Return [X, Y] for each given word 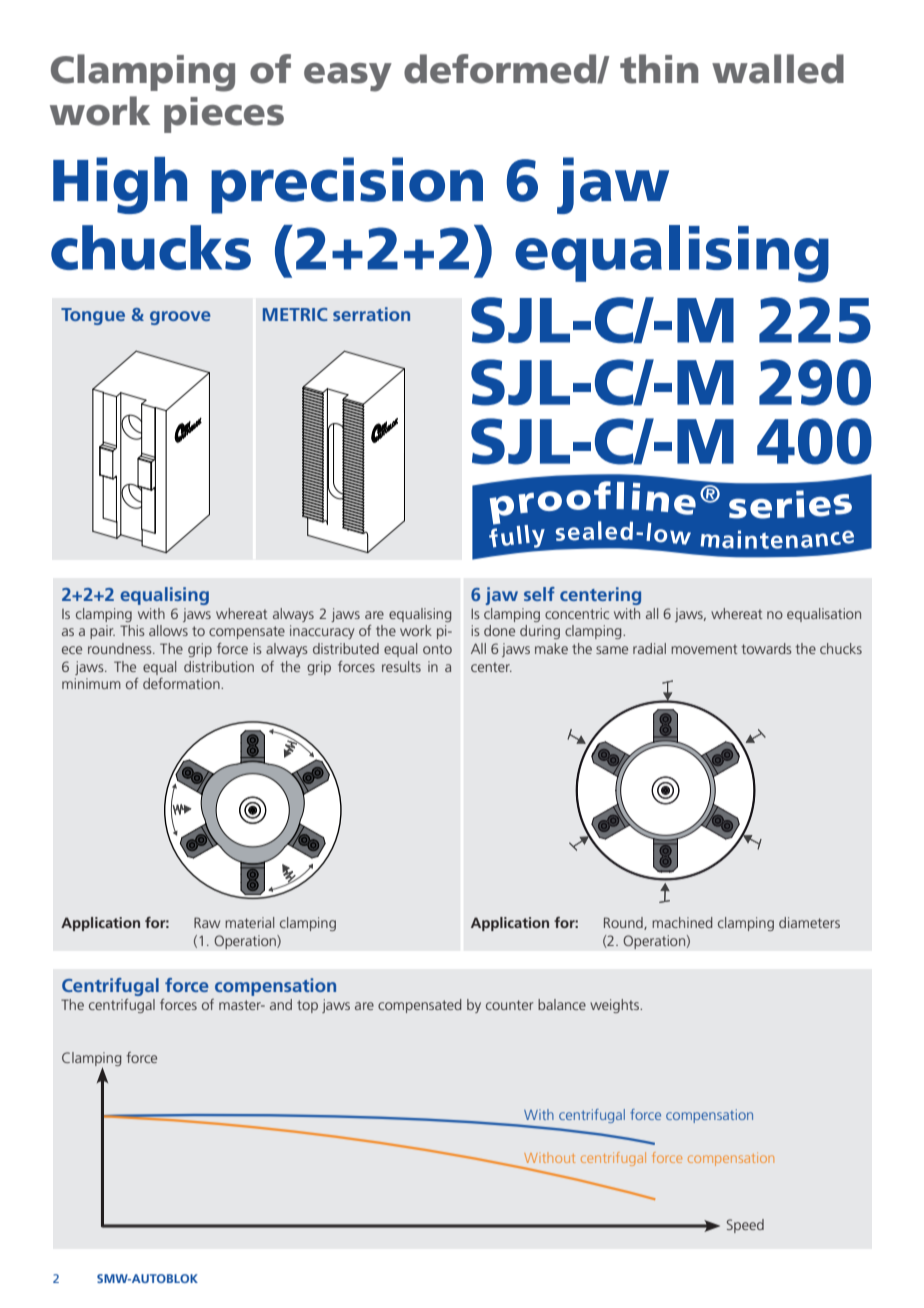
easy [348, 77]
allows [168, 630]
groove [180, 318]
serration [371, 314]
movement [704, 649]
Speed [745, 1226]
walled [778, 69]
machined [682, 922]
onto [437, 649]
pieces [224, 115]
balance [562, 1004]
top [307, 1006]
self [539, 594]
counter [510, 1005]
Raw [207, 922]
